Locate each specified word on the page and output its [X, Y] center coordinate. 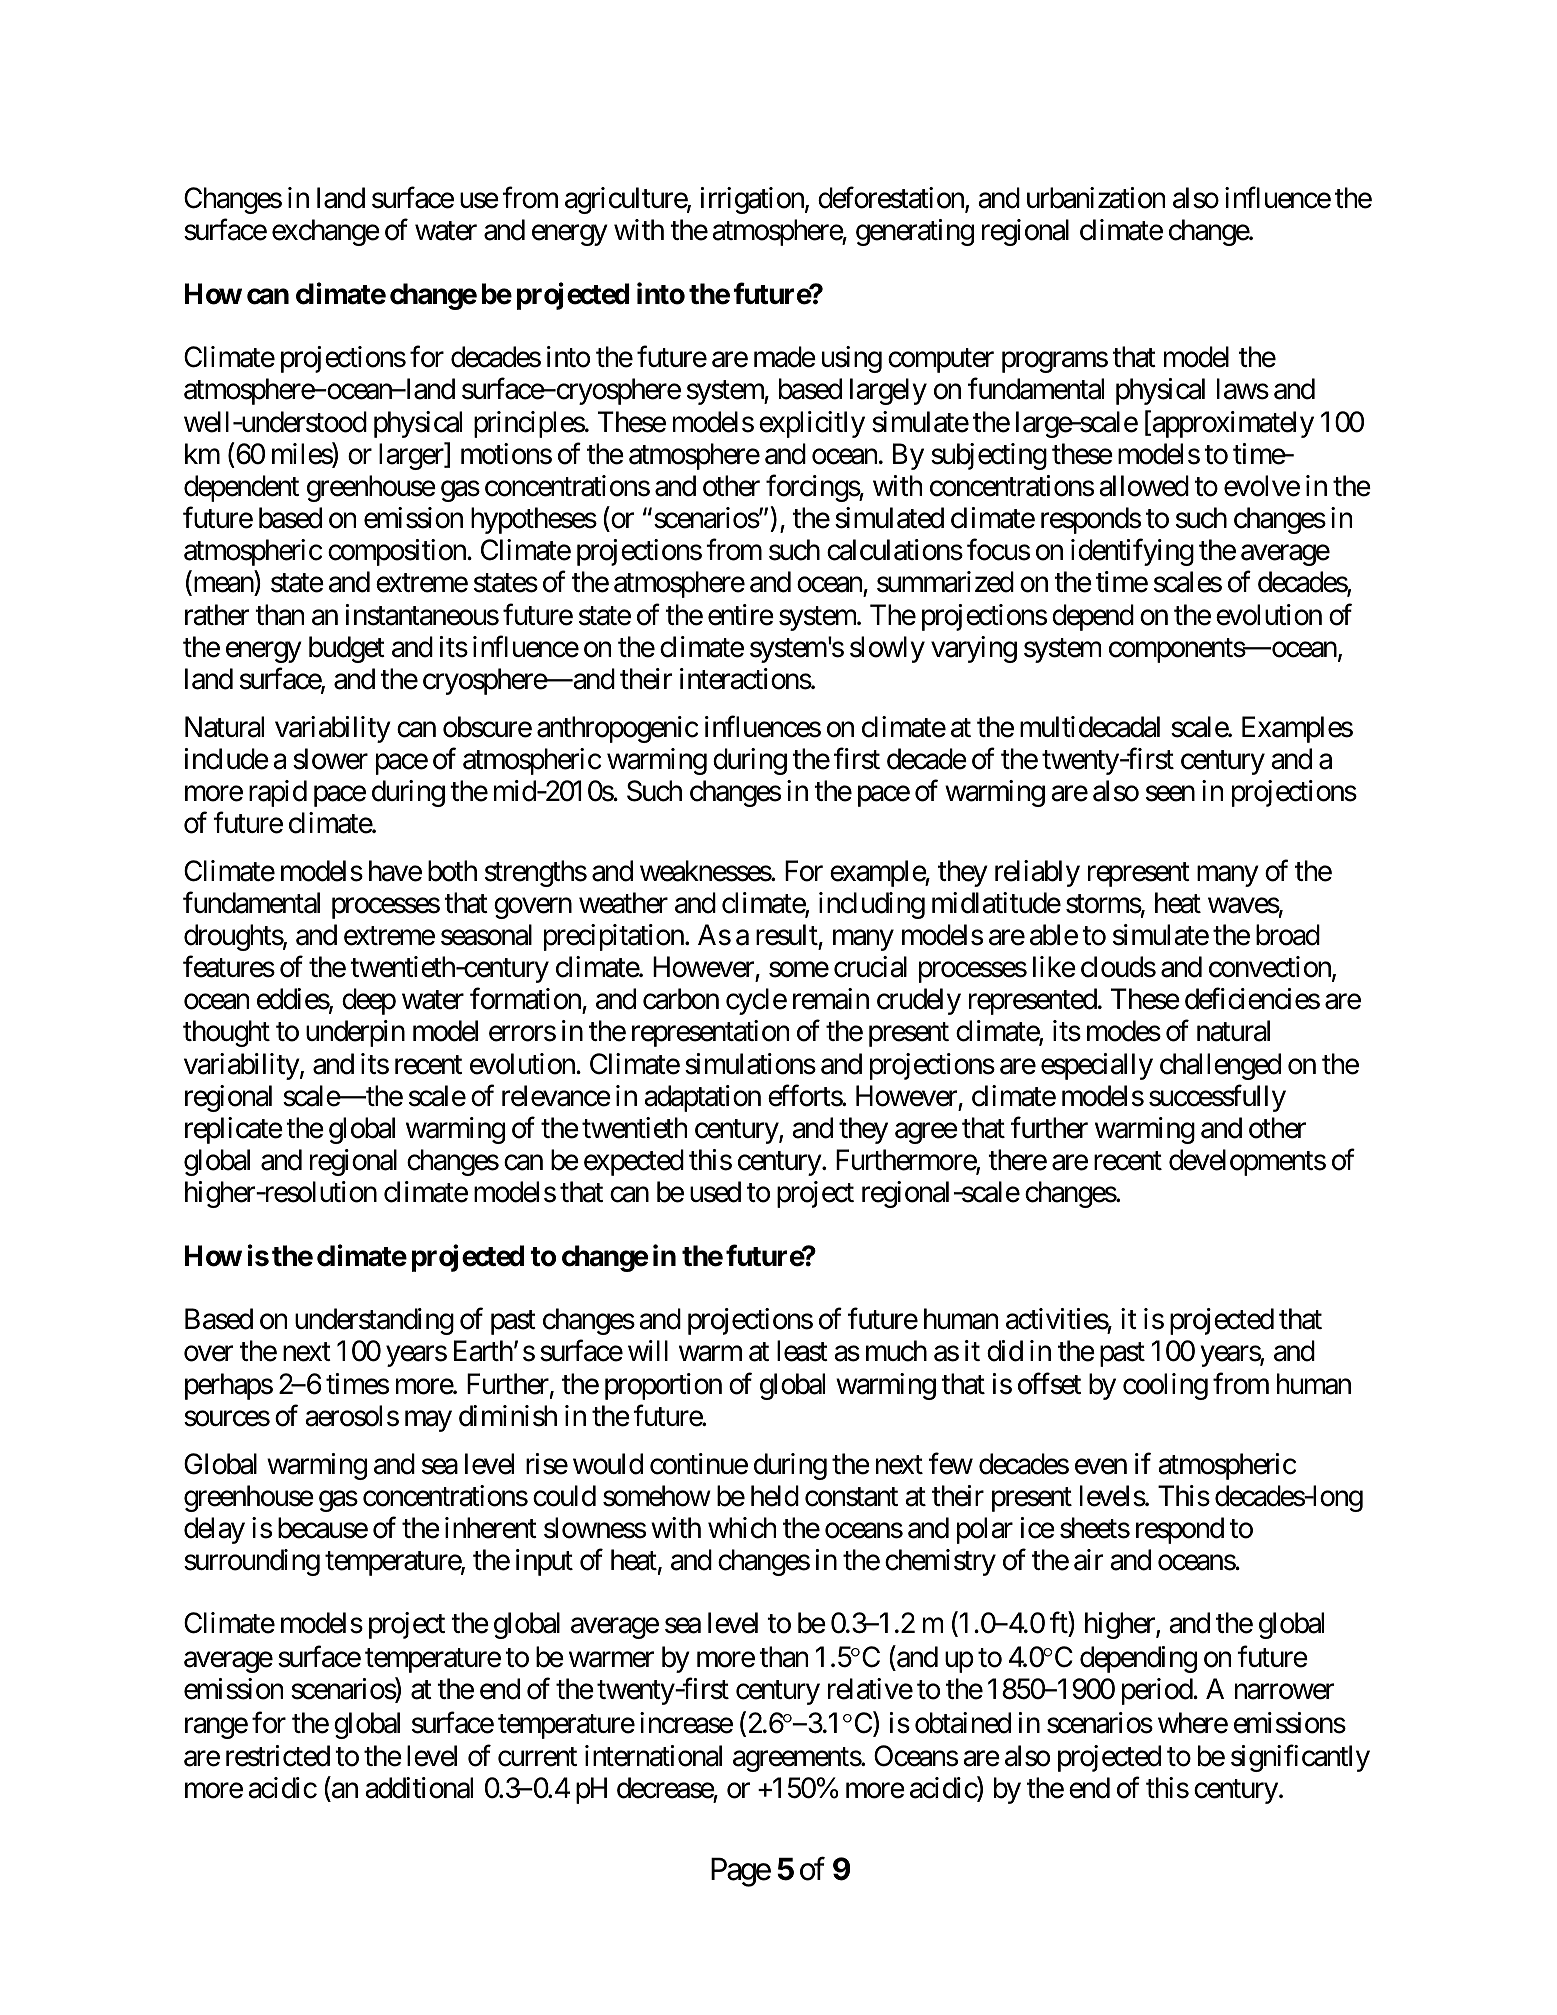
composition [398, 552]
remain [831, 999]
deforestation [892, 199]
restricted [278, 1756]
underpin [355, 1033]
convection [1271, 968]
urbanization [1096, 198]
